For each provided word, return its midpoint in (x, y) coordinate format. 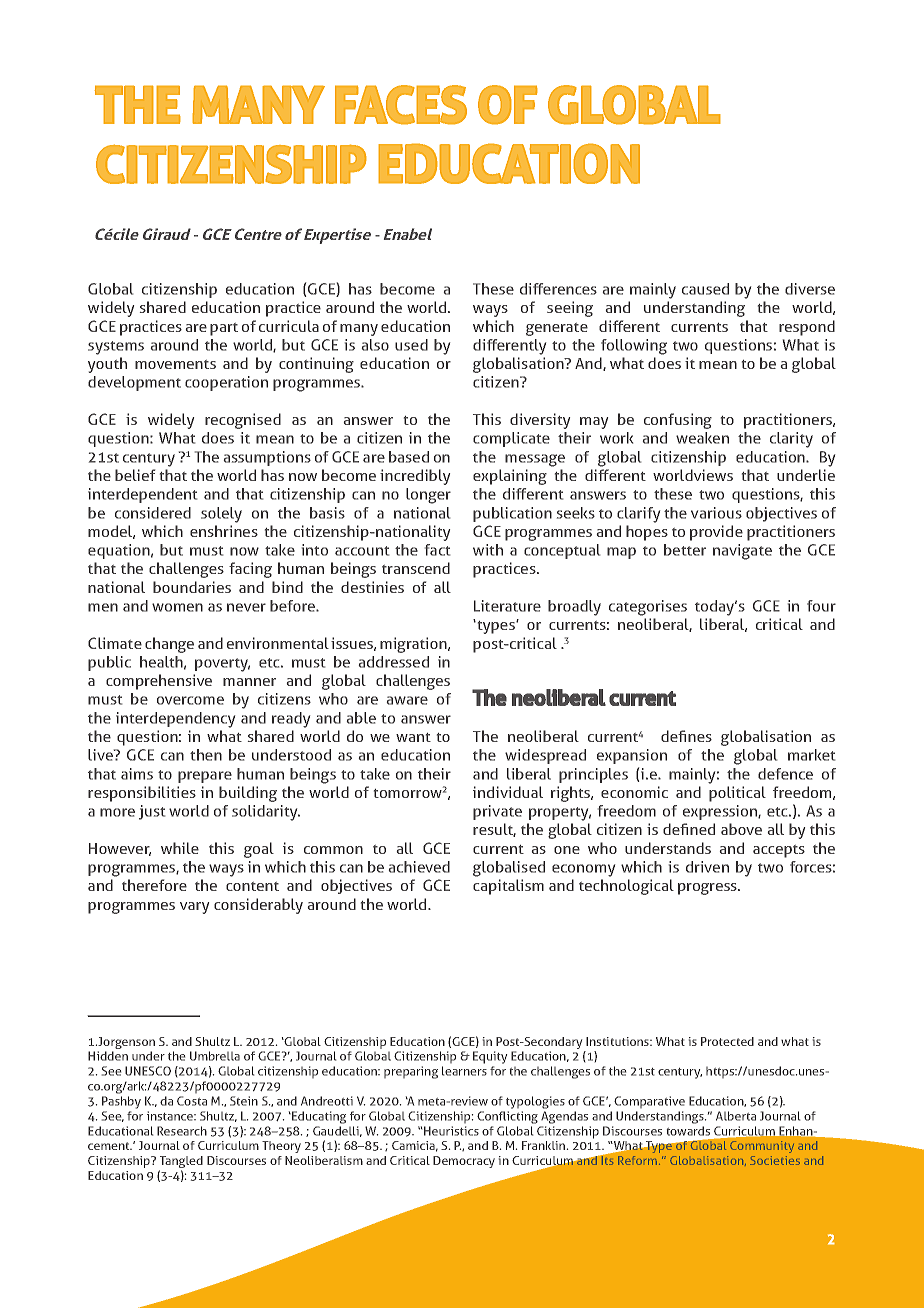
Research (182, 1131)
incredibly (415, 477)
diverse (810, 289)
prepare (205, 777)
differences (558, 289)
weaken (702, 438)
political (737, 794)
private (497, 812)
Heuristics (451, 1131)
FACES (401, 105)
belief (135, 475)
